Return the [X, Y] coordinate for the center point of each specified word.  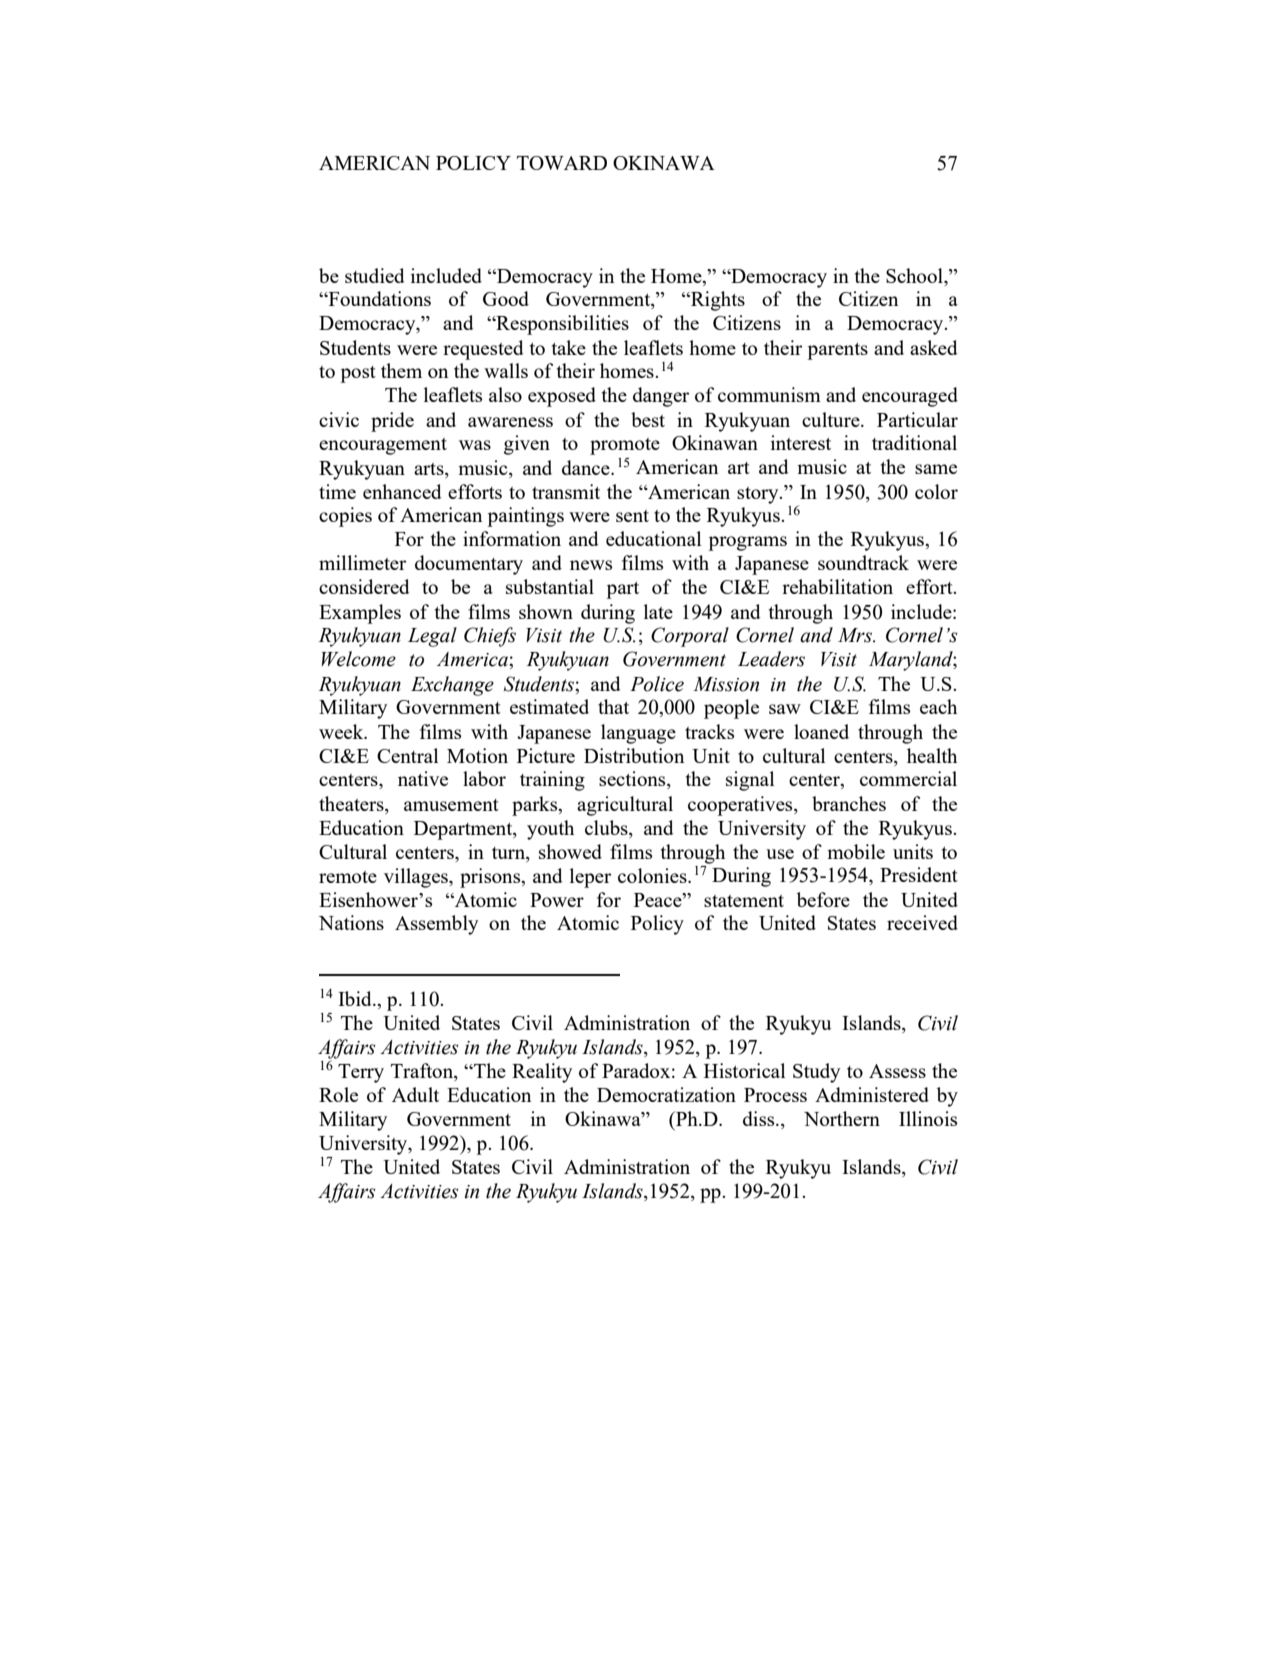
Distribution [634, 755]
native [423, 778]
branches [849, 803]
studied [375, 275]
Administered [872, 1094]
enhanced [402, 491]
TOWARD [562, 163]
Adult [415, 1094]
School [915, 275]
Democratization [666, 1094]
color [936, 491]
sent [632, 516]
